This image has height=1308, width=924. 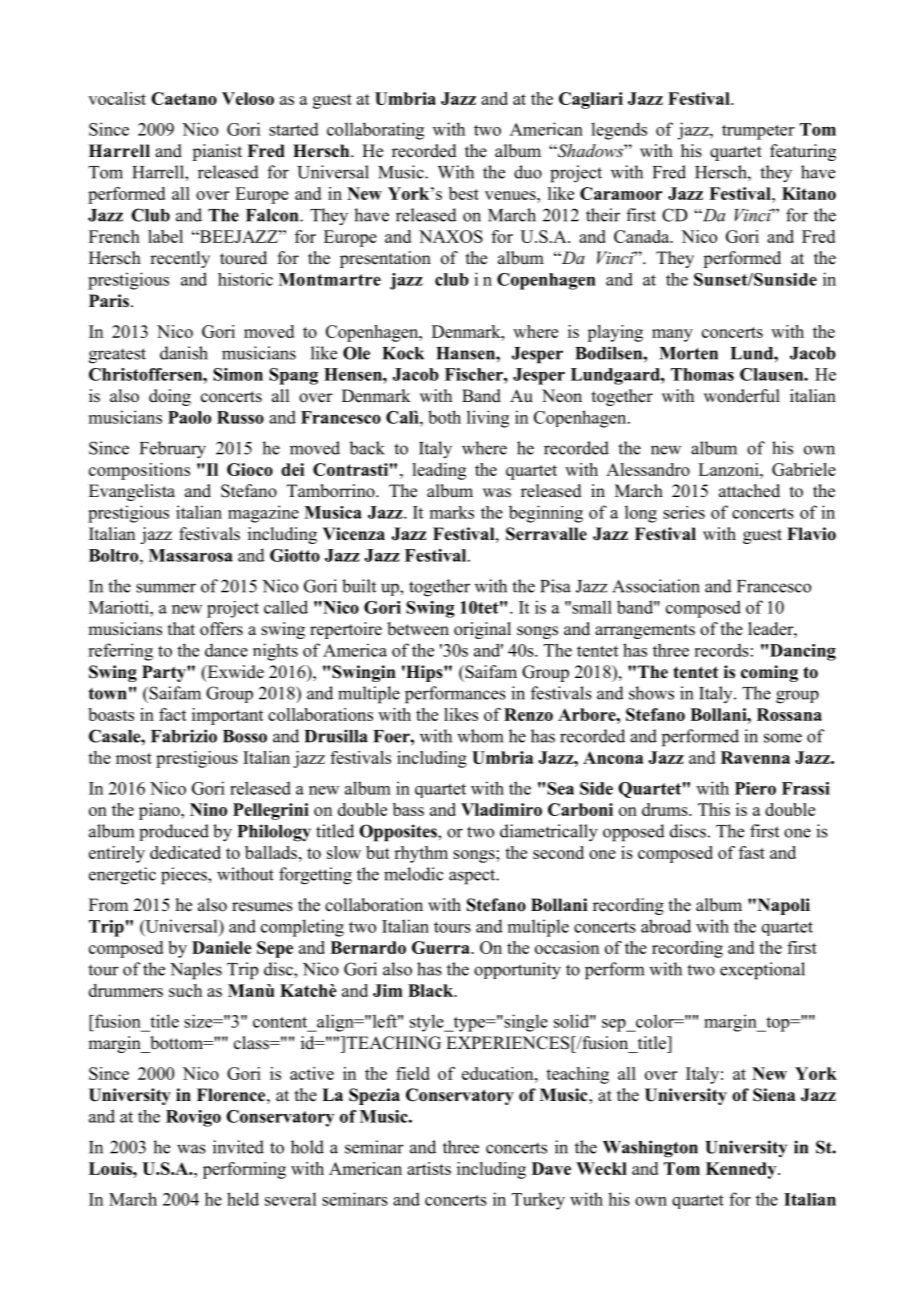 I want to click on invited, so click(x=238, y=1147).
